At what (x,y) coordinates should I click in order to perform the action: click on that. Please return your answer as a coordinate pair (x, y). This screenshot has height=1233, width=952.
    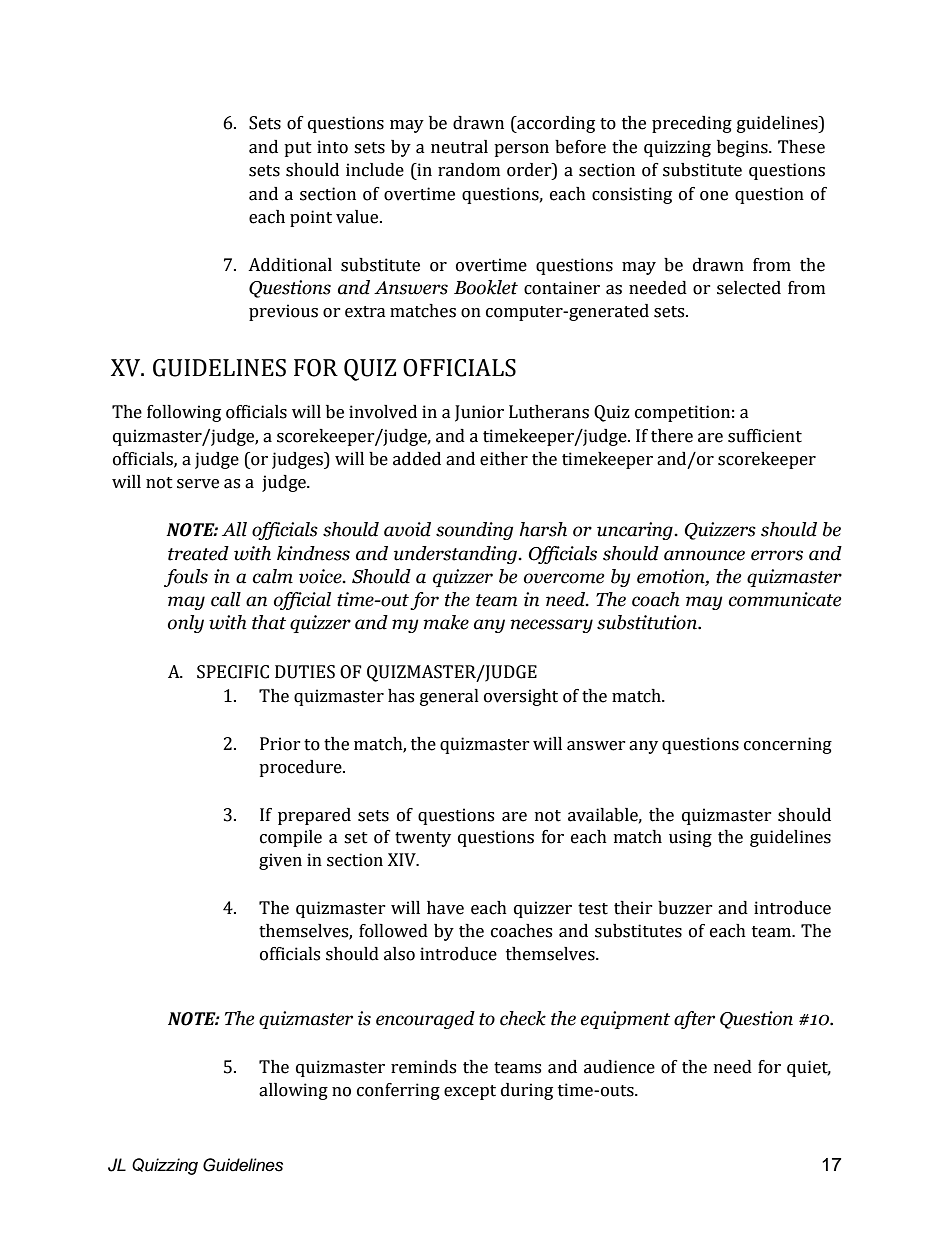
    Looking at the image, I should click on (269, 622).
